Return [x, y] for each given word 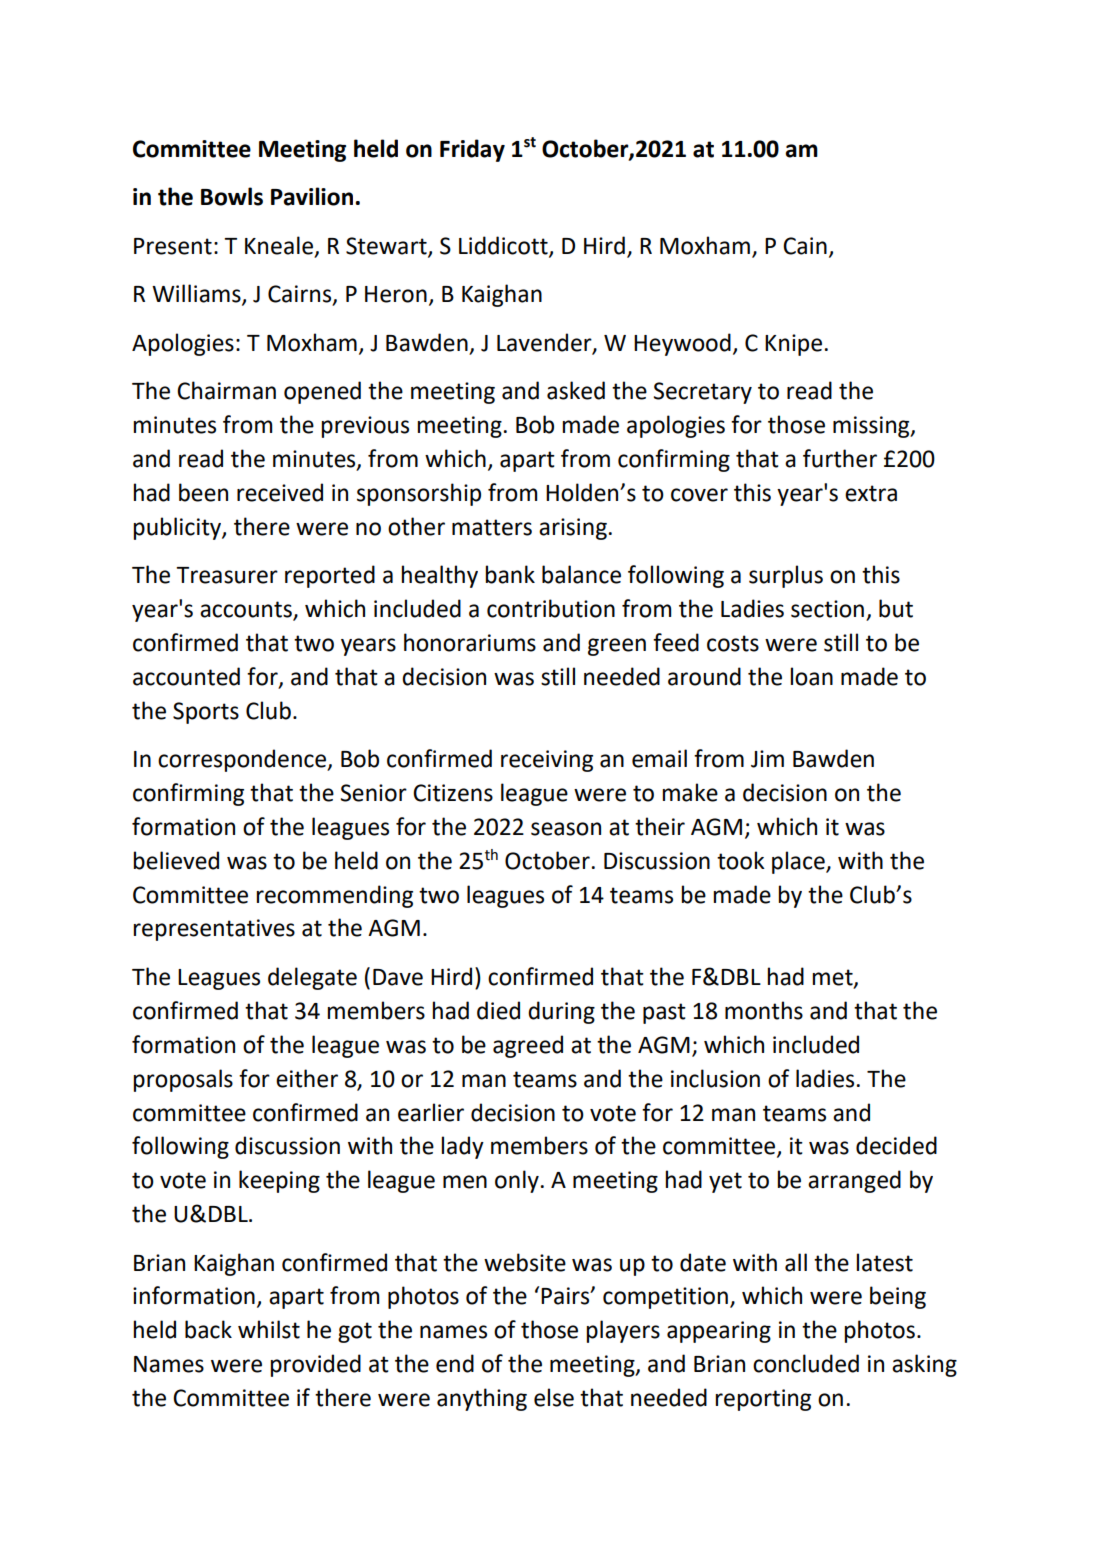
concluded [806, 1363]
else [554, 1397]
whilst [269, 1329]
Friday [472, 150]
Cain [805, 246]
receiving [547, 761]
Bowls [232, 196]
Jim [767, 759]
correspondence [243, 760]
